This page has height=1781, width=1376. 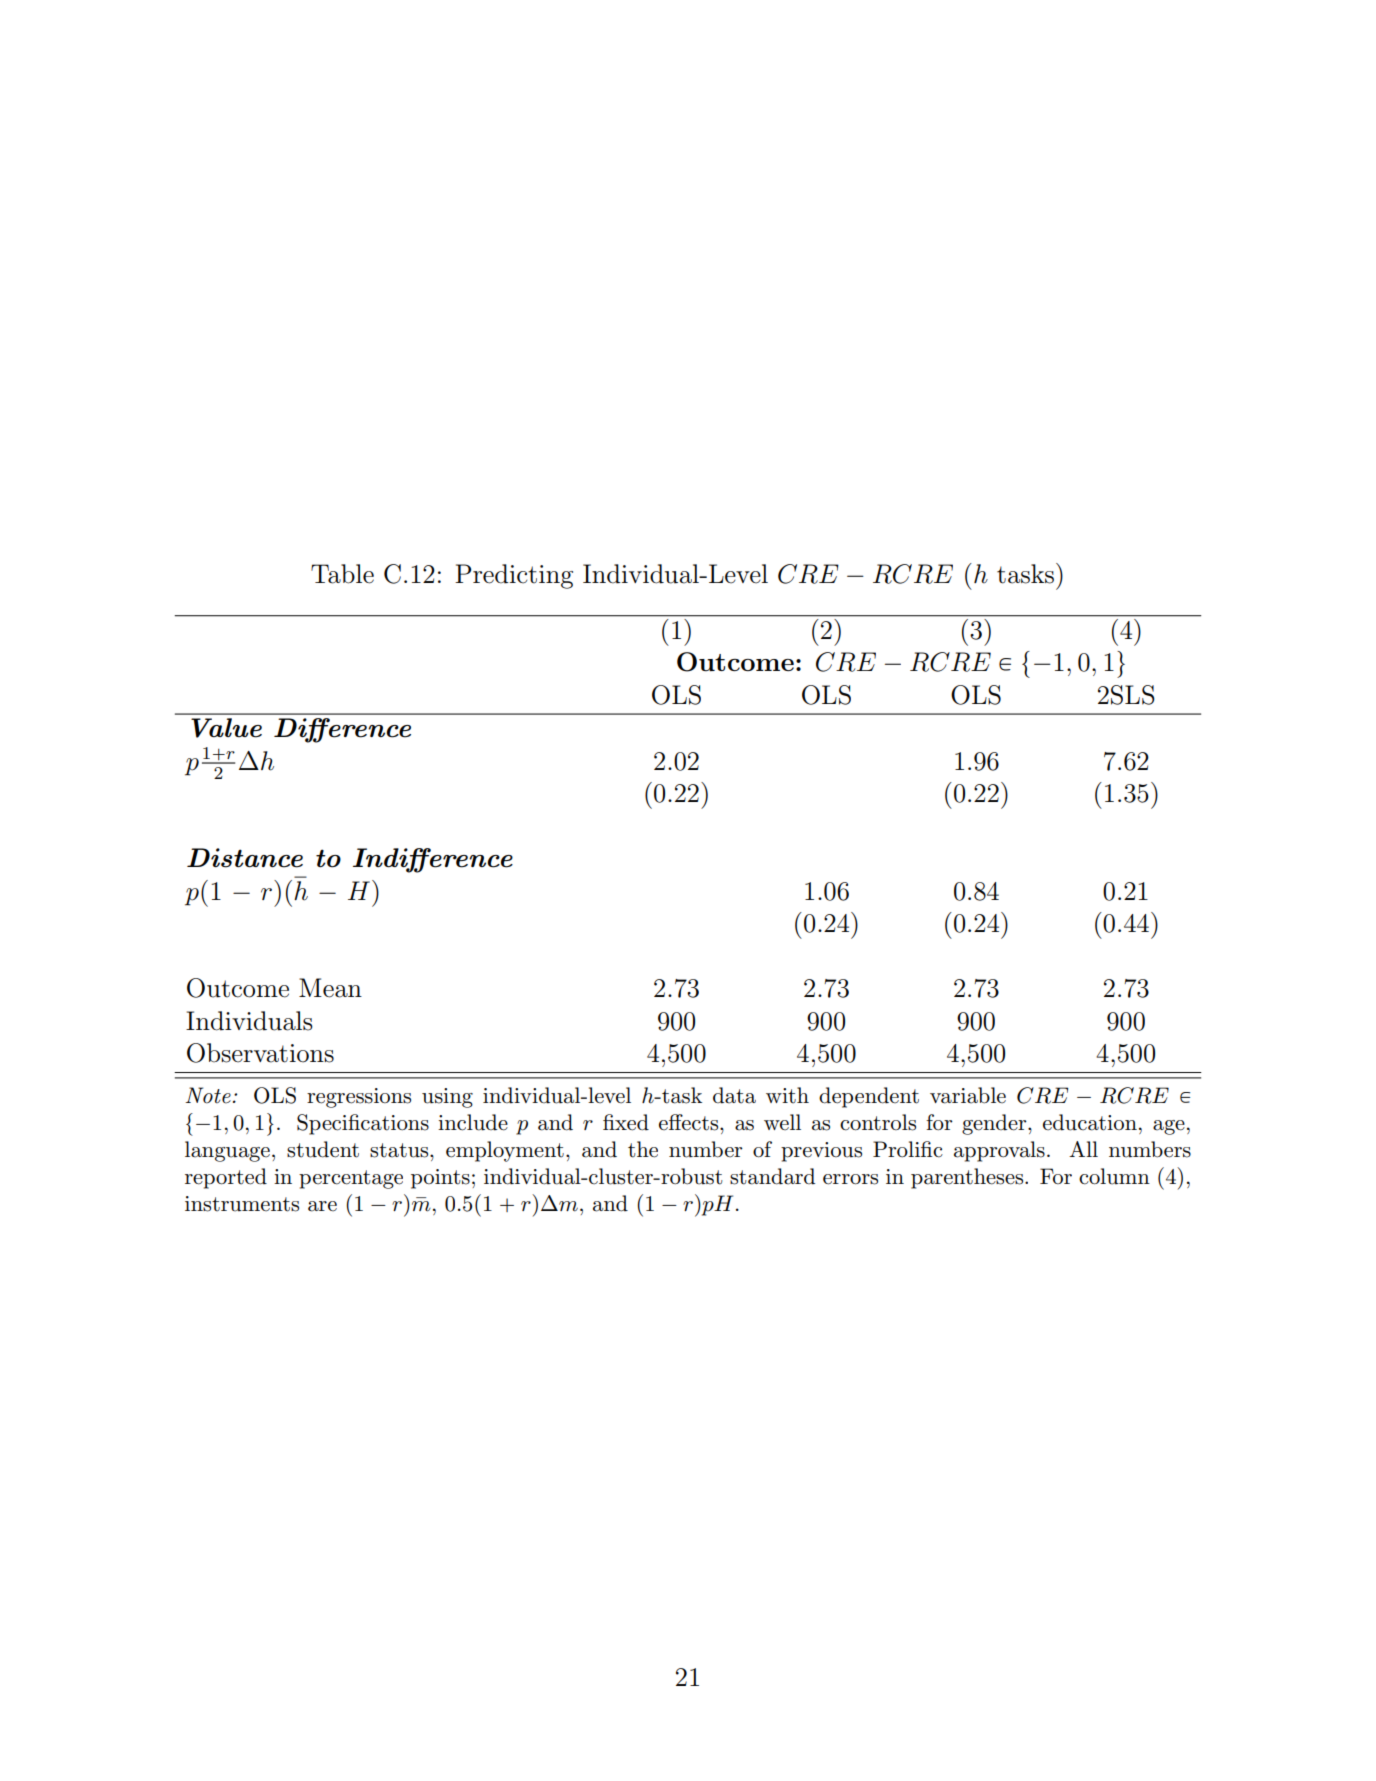 I want to click on percentage, so click(x=351, y=1179).
